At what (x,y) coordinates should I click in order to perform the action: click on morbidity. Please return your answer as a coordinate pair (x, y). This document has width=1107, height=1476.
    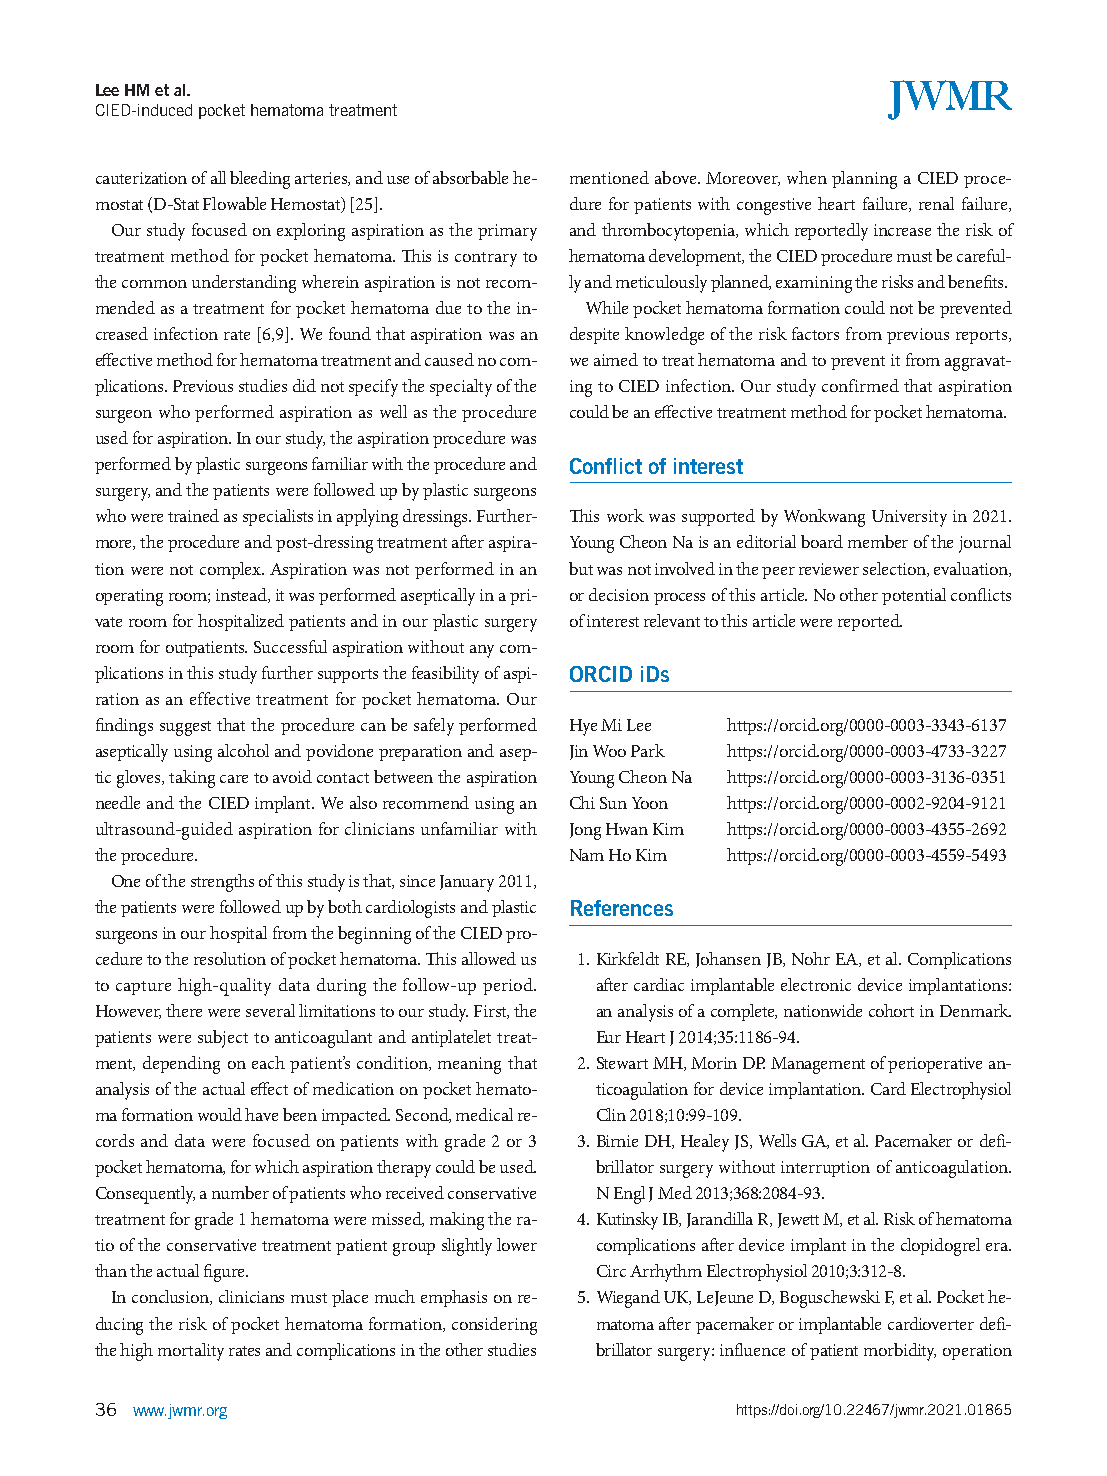
    Looking at the image, I should click on (900, 1352).
